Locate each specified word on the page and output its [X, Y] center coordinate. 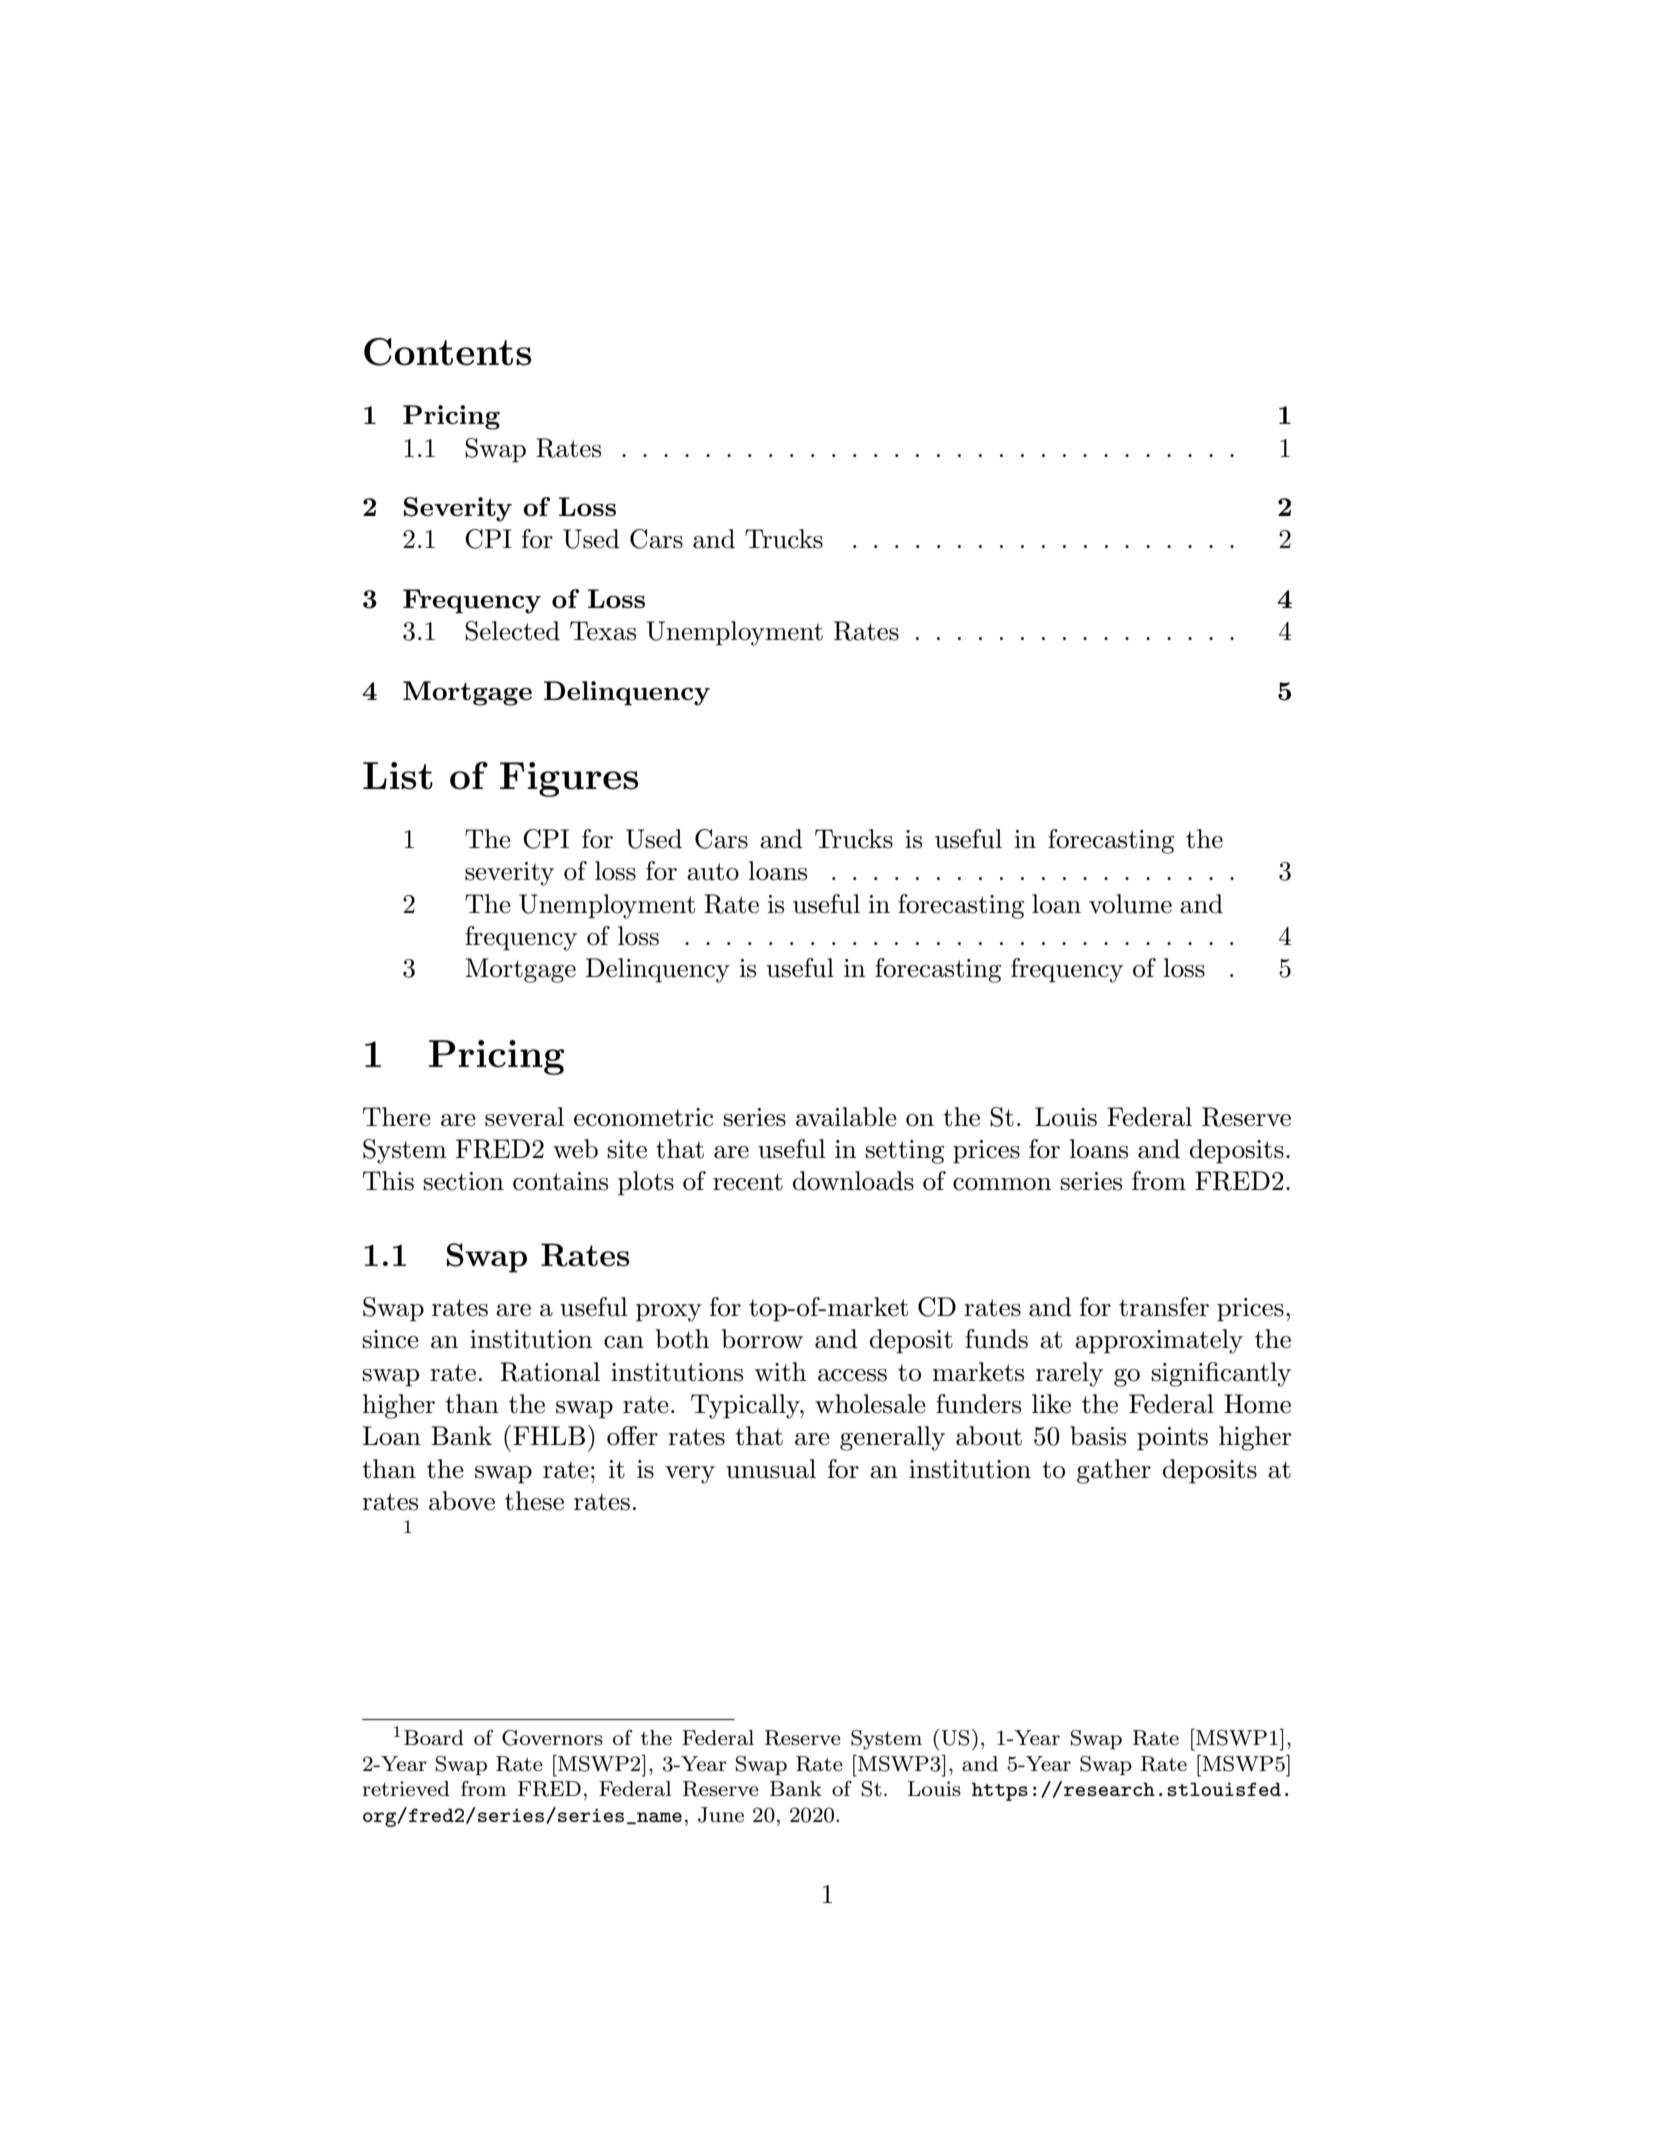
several [524, 1117]
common [1002, 1184]
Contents [447, 352]
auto [713, 872]
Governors [552, 1738]
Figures [569, 779]
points [1172, 1439]
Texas [603, 631]
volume [1130, 904]
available [846, 1117]
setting [904, 1152]
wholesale [870, 1404]
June [721, 1815]
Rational [550, 1372]
